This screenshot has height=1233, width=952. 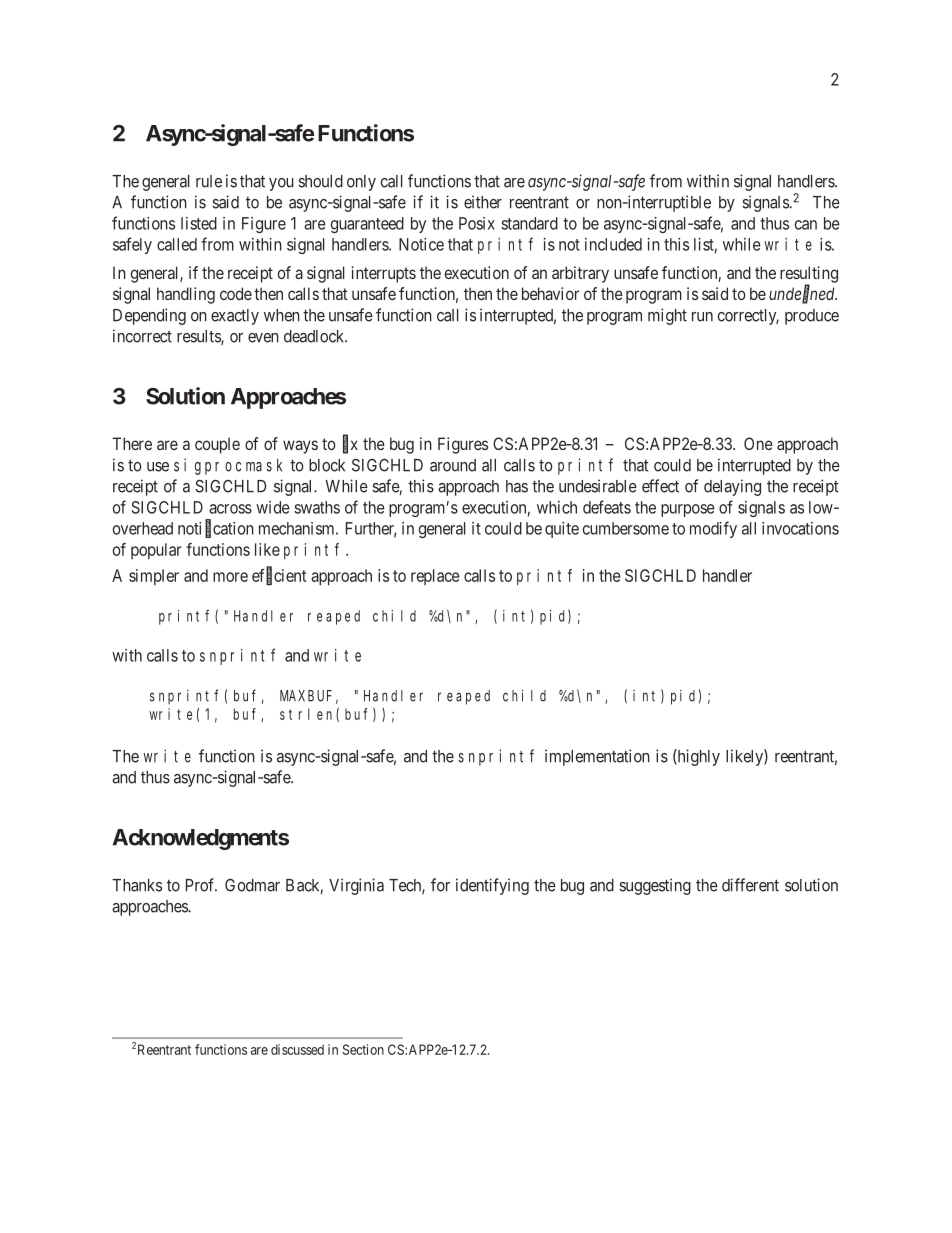 I want to click on more, so click(x=230, y=577).
